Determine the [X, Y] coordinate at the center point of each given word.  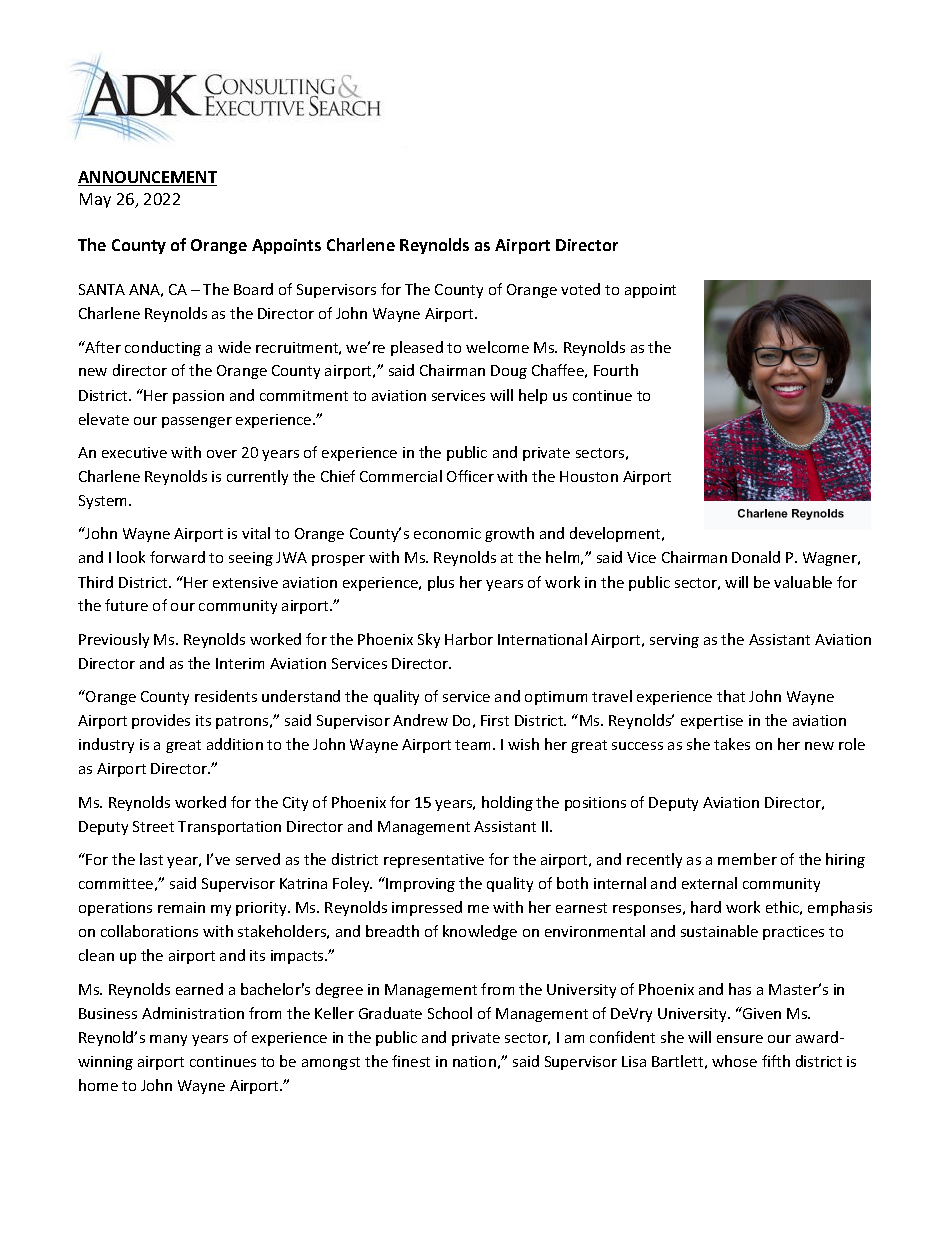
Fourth [616, 370]
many [168, 1040]
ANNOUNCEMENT [147, 178]
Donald [756, 557]
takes [732, 744]
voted [580, 289]
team [472, 745]
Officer [470, 476]
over [222, 454]
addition [235, 744]
